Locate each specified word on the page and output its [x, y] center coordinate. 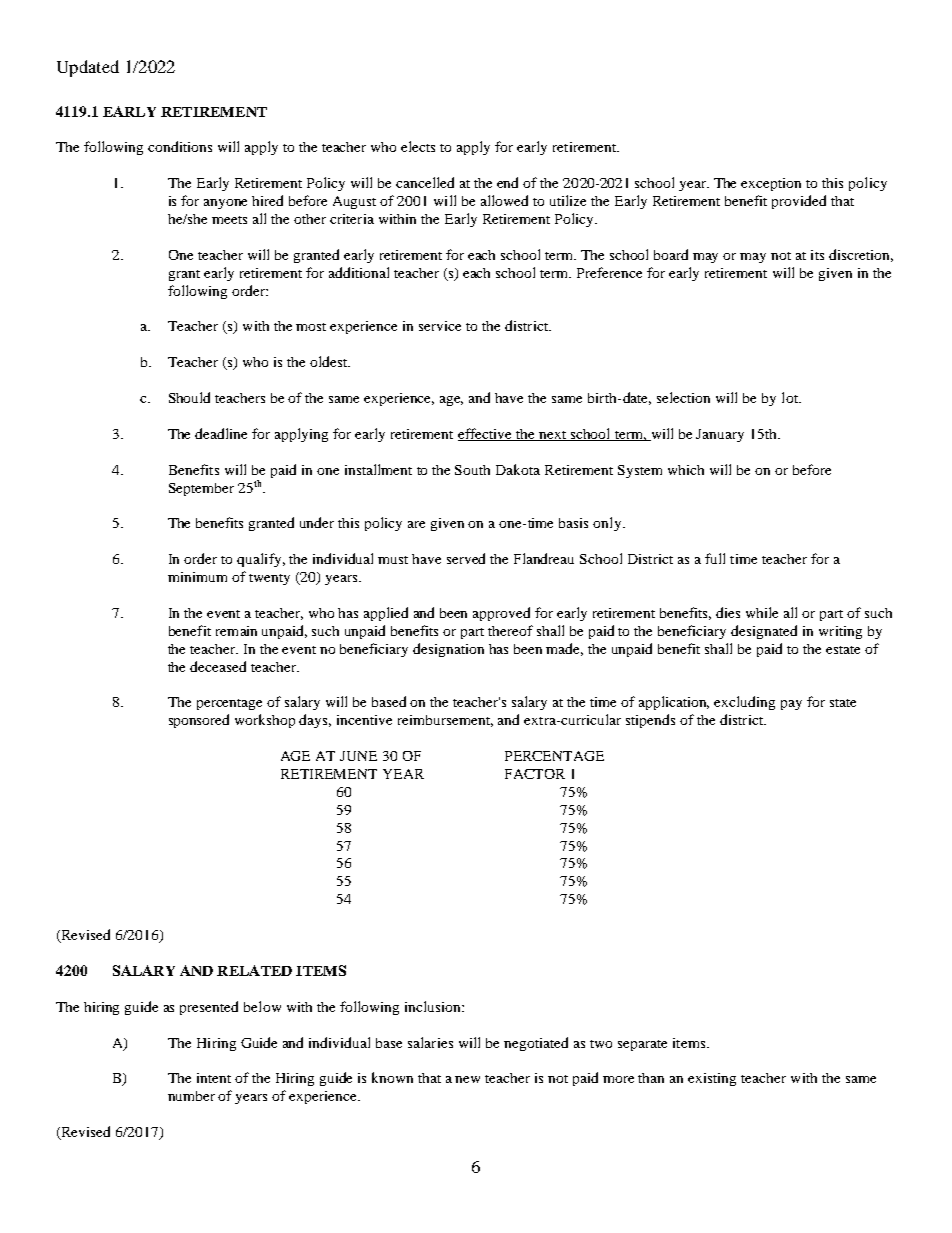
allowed [504, 200]
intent [214, 1078]
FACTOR [535, 774]
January [720, 435]
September [201, 489]
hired [267, 200]
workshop [265, 721]
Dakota [518, 469]
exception [771, 184]
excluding [744, 703]
